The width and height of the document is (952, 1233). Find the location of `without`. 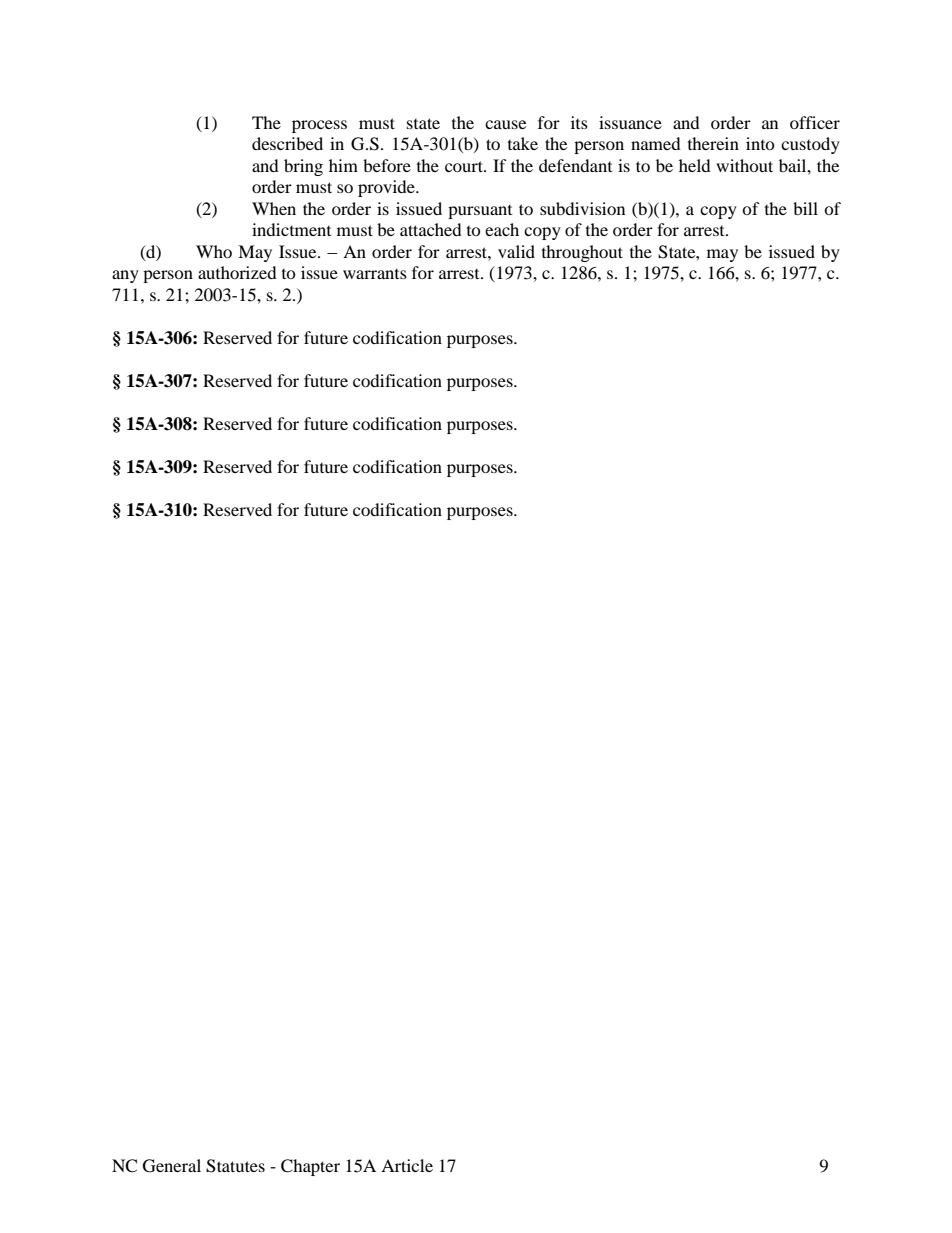

without is located at coordinates (744, 165).
